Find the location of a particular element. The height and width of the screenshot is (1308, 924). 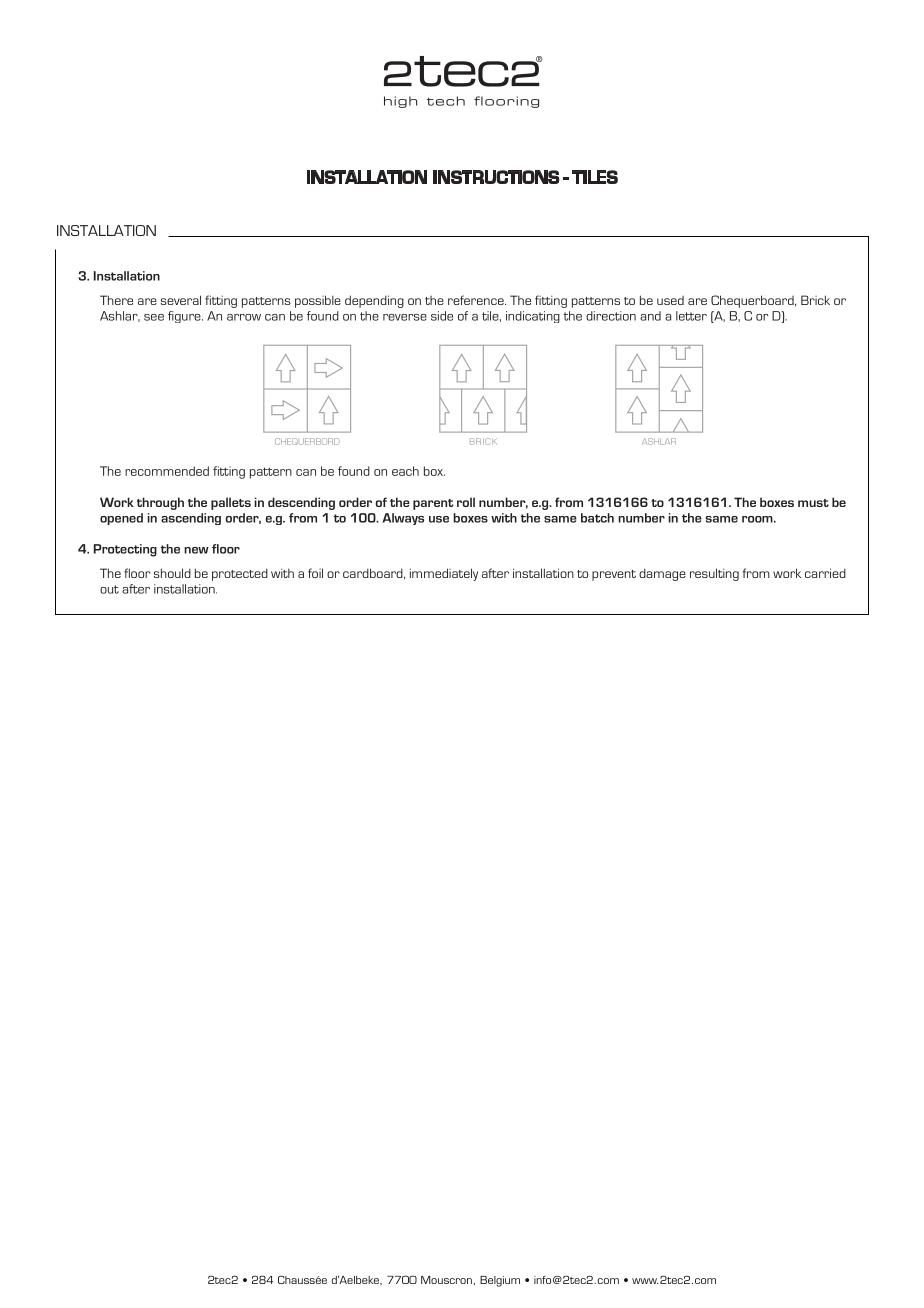

damage is located at coordinates (662, 574).
